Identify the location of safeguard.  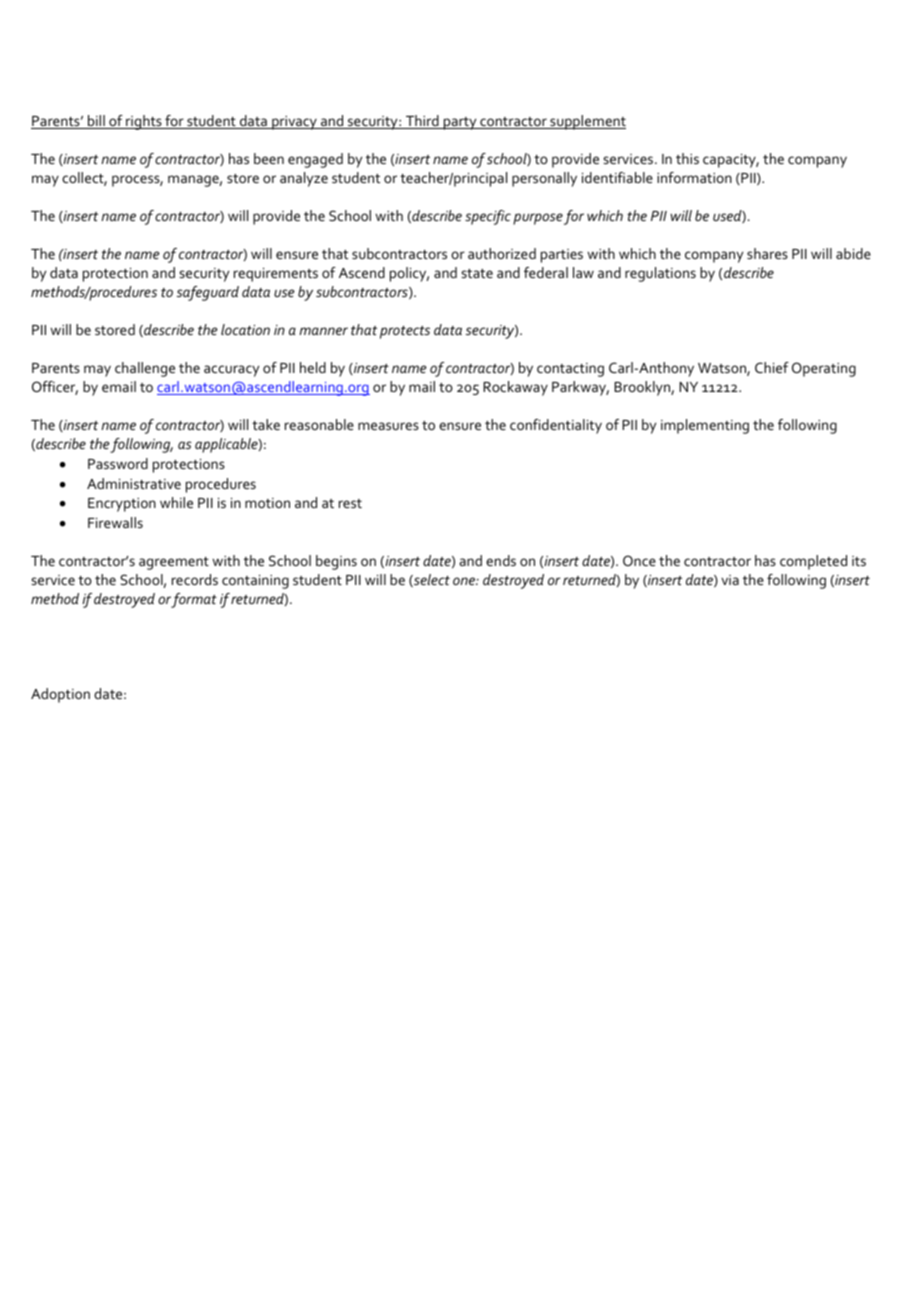
(208, 293).
